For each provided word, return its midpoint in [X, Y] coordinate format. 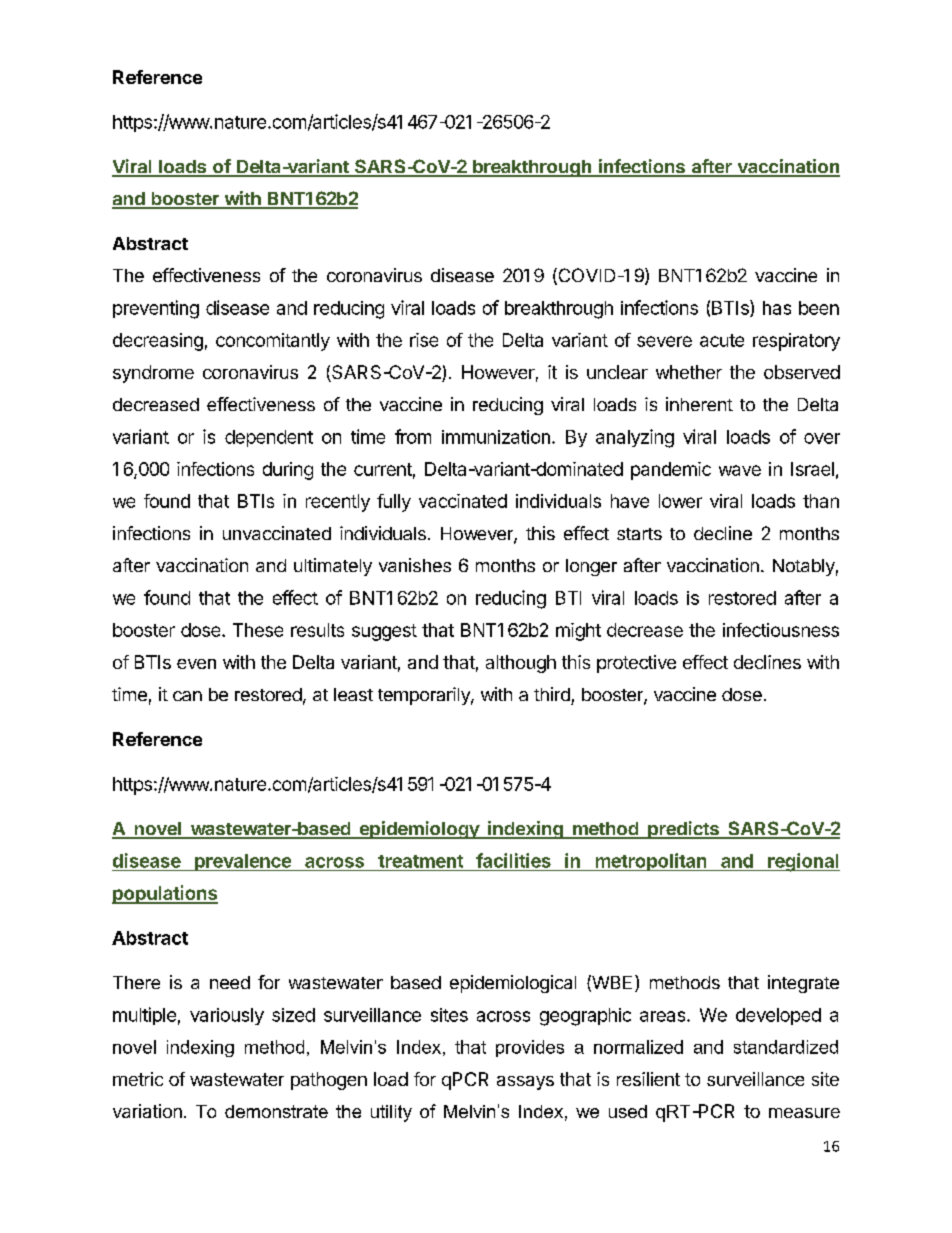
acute [722, 340]
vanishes [415, 565]
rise [424, 340]
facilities [513, 860]
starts [639, 534]
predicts [683, 830]
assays [525, 1083]
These [258, 630]
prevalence [243, 862]
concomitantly [273, 342]
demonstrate [276, 1111]
